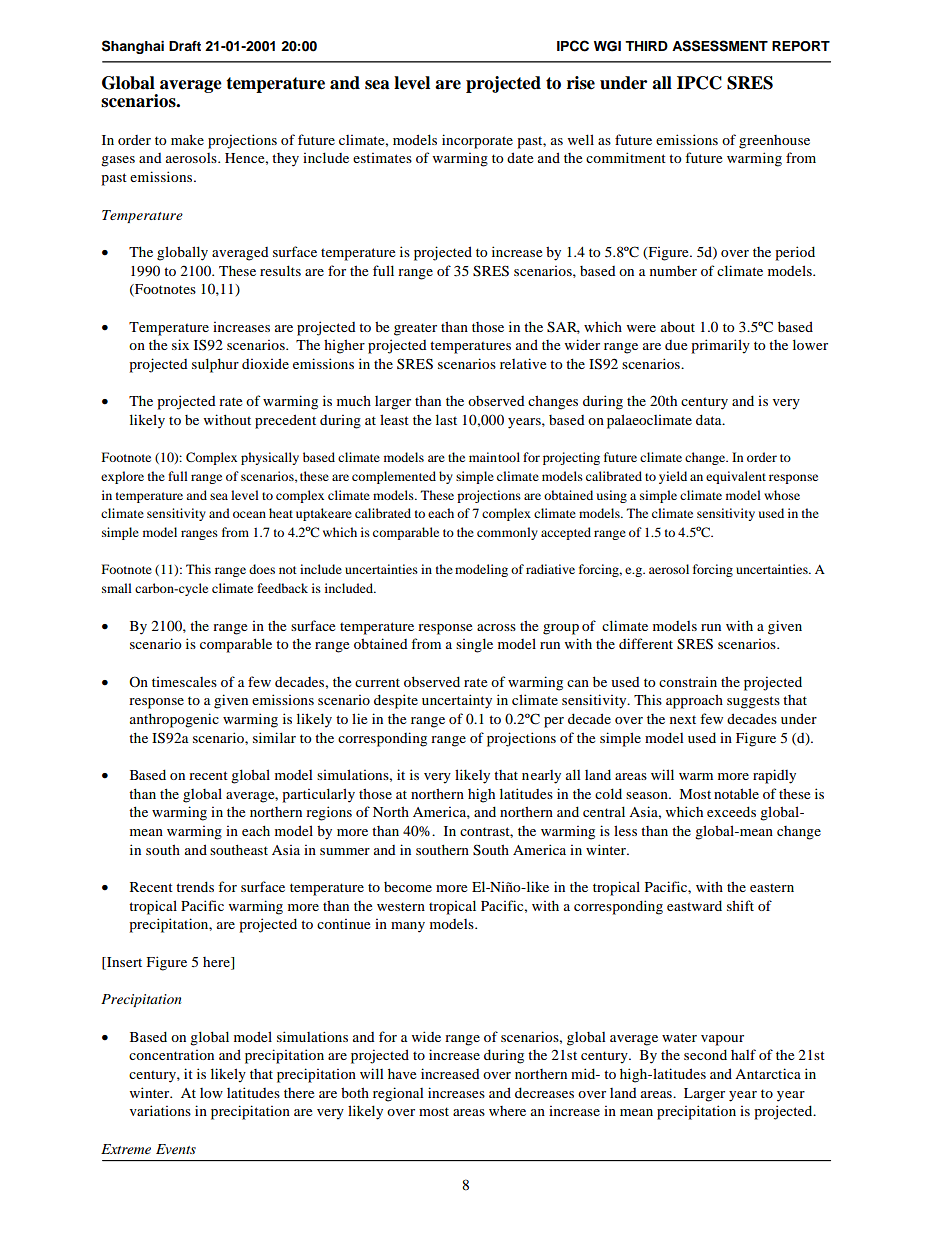 The image size is (952, 1233). Describe the element at coordinates (720, 346) in the document. I see `primarily` at that location.
